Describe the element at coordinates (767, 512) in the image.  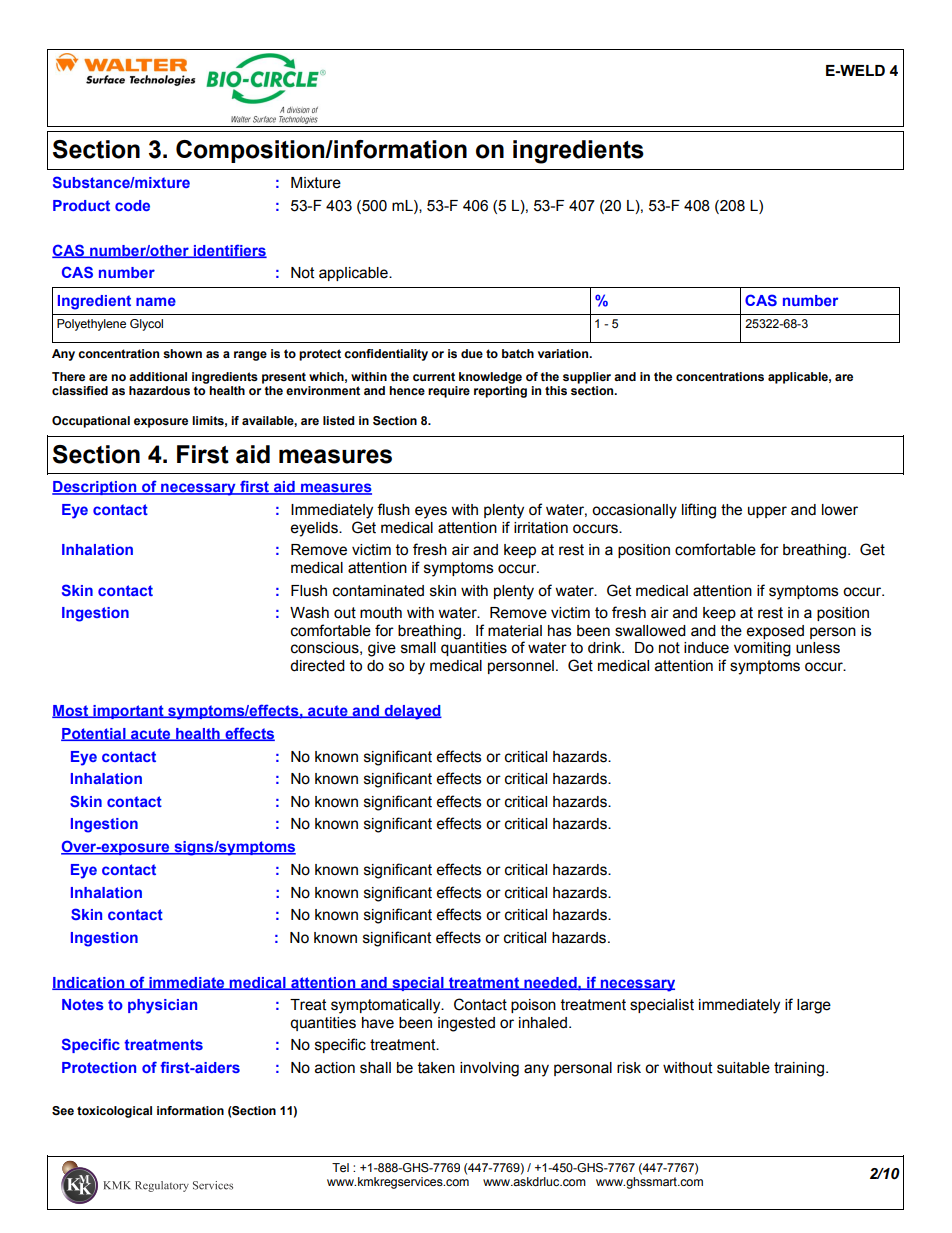
I see `upper` at that location.
